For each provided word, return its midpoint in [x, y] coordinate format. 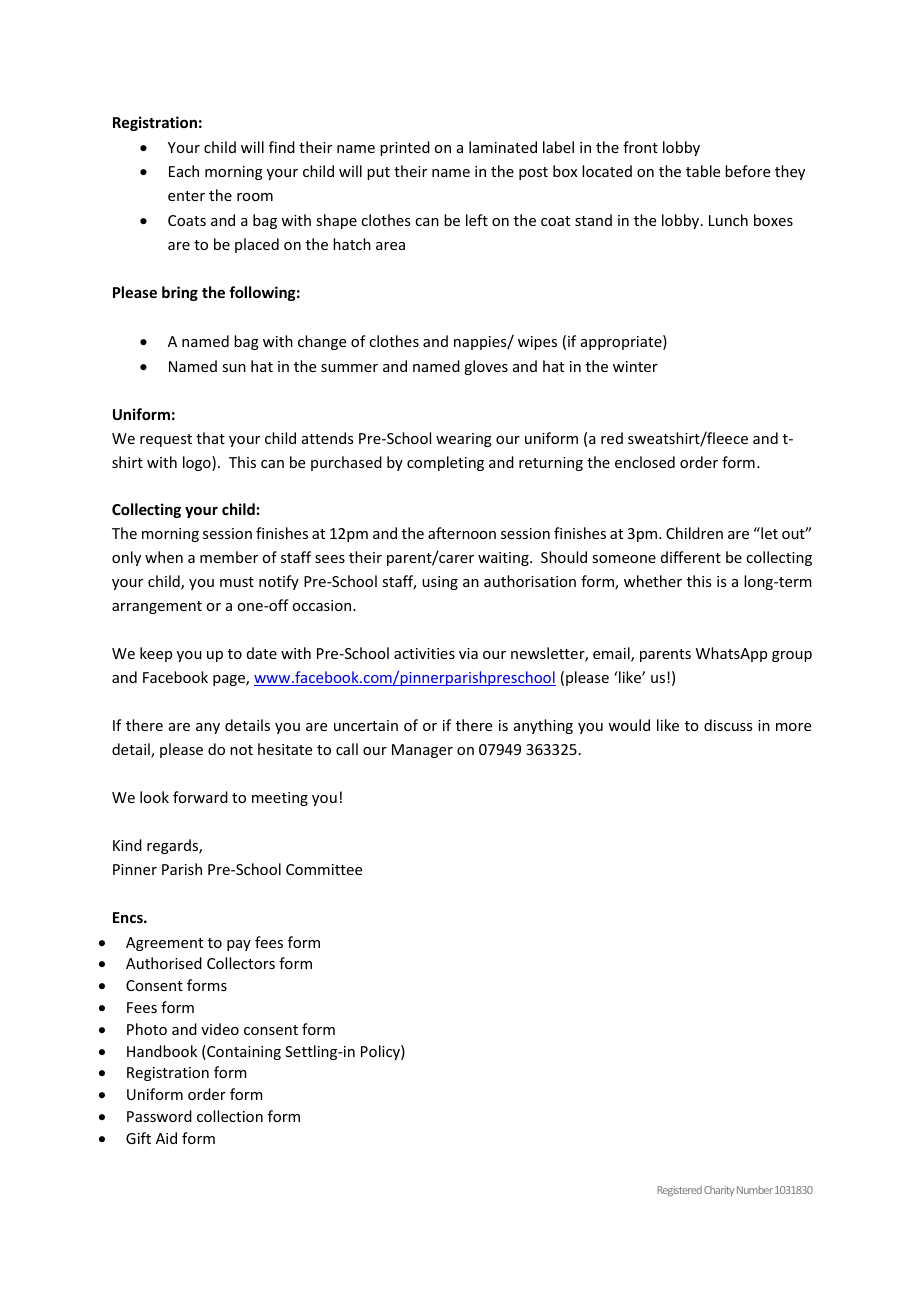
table [703, 171]
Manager [422, 751]
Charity [719, 1191]
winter [635, 366]
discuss [728, 725]
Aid [166, 1138]
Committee [324, 869]
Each [184, 171]
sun [234, 368]
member [229, 557]
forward [200, 797]
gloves [486, 367]
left [477, 220]
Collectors [241, 963]
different [691, 557]
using [440, 583]
